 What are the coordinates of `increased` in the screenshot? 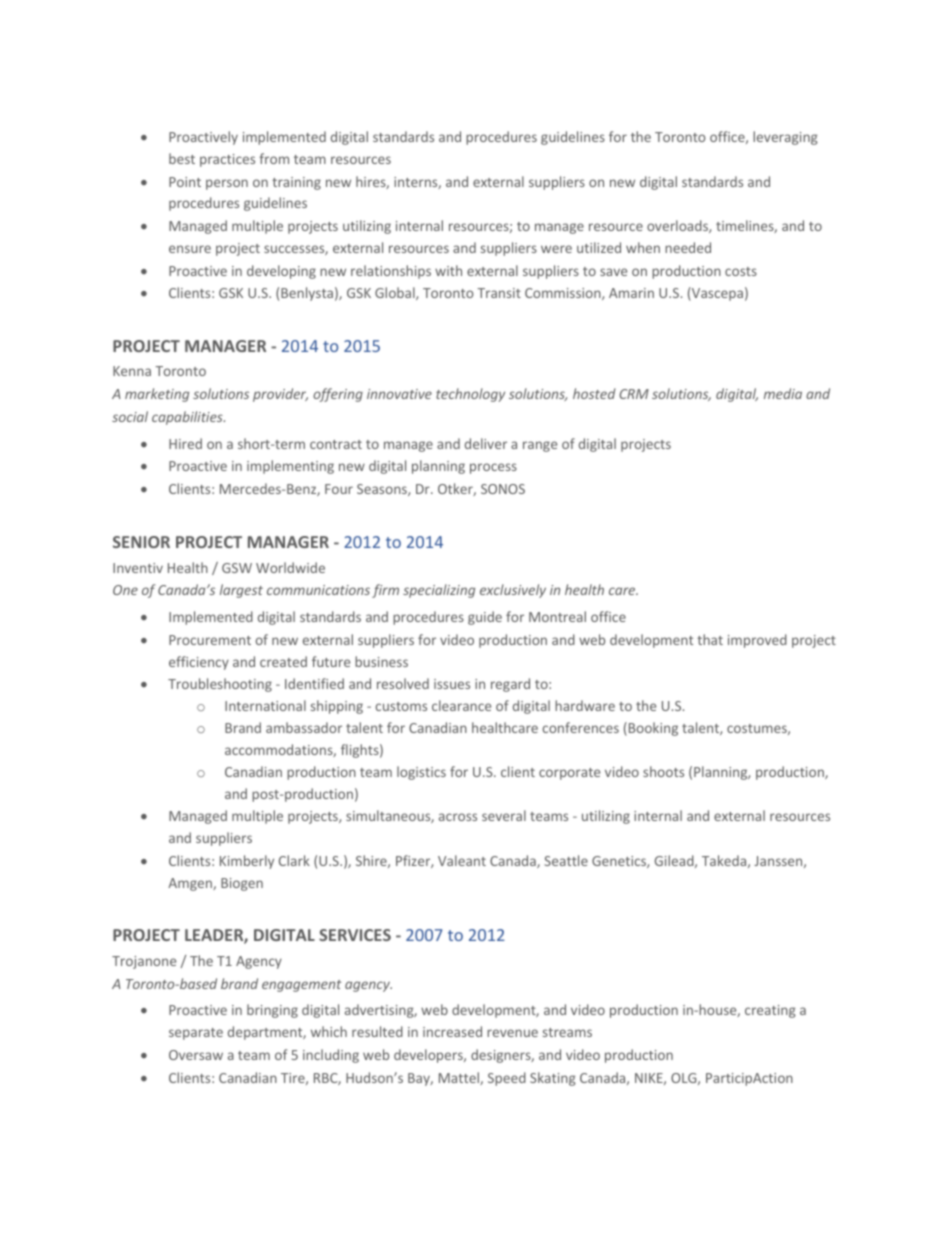 It's located at (452, 1031).
